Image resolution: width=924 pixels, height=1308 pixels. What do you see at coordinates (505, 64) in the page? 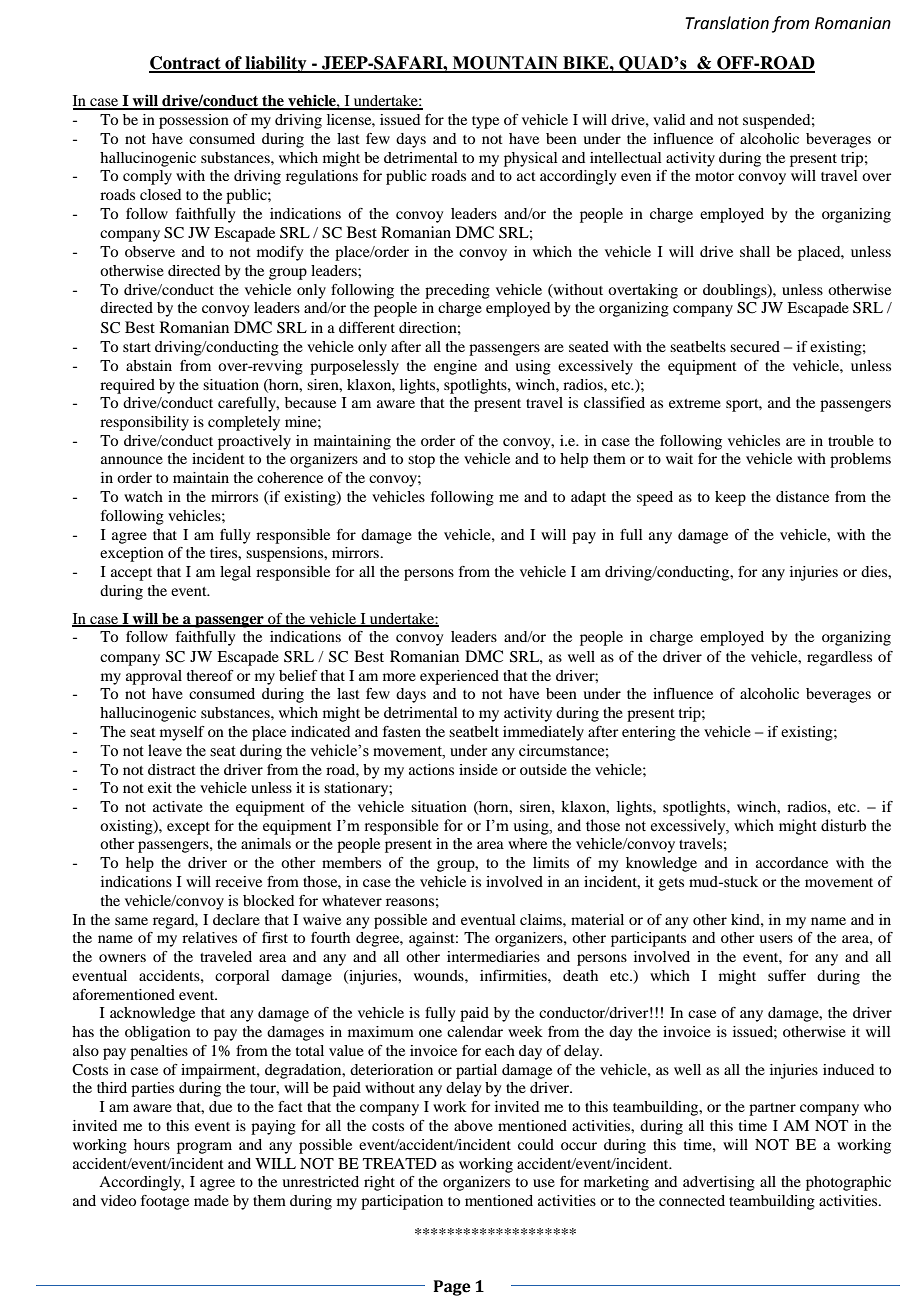
I see `MOUNTAIN` at bounding box center [505, 64].
